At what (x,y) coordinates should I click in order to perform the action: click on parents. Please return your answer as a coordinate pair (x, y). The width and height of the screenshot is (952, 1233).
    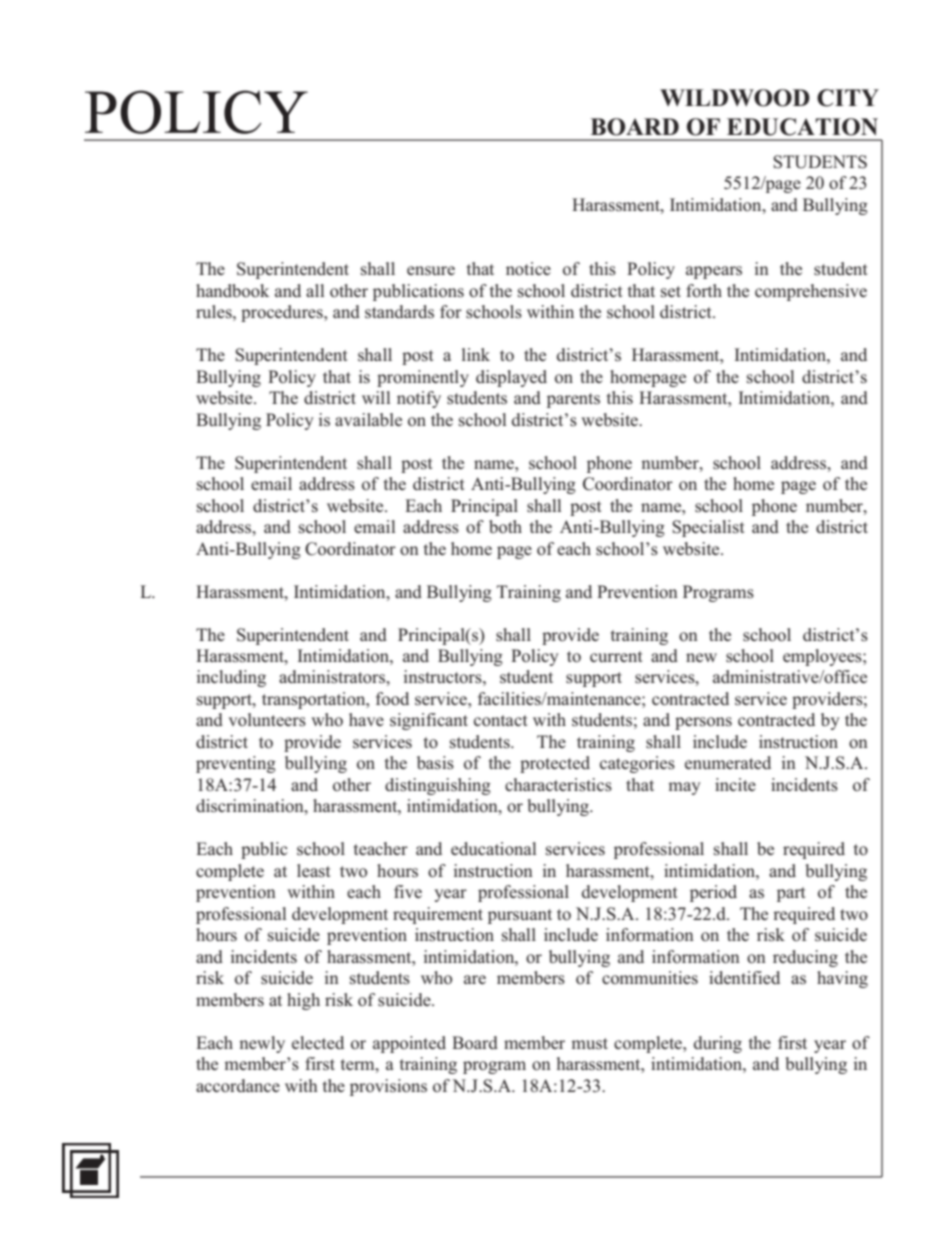
    Looking at the image, I should click on (573, 400).
